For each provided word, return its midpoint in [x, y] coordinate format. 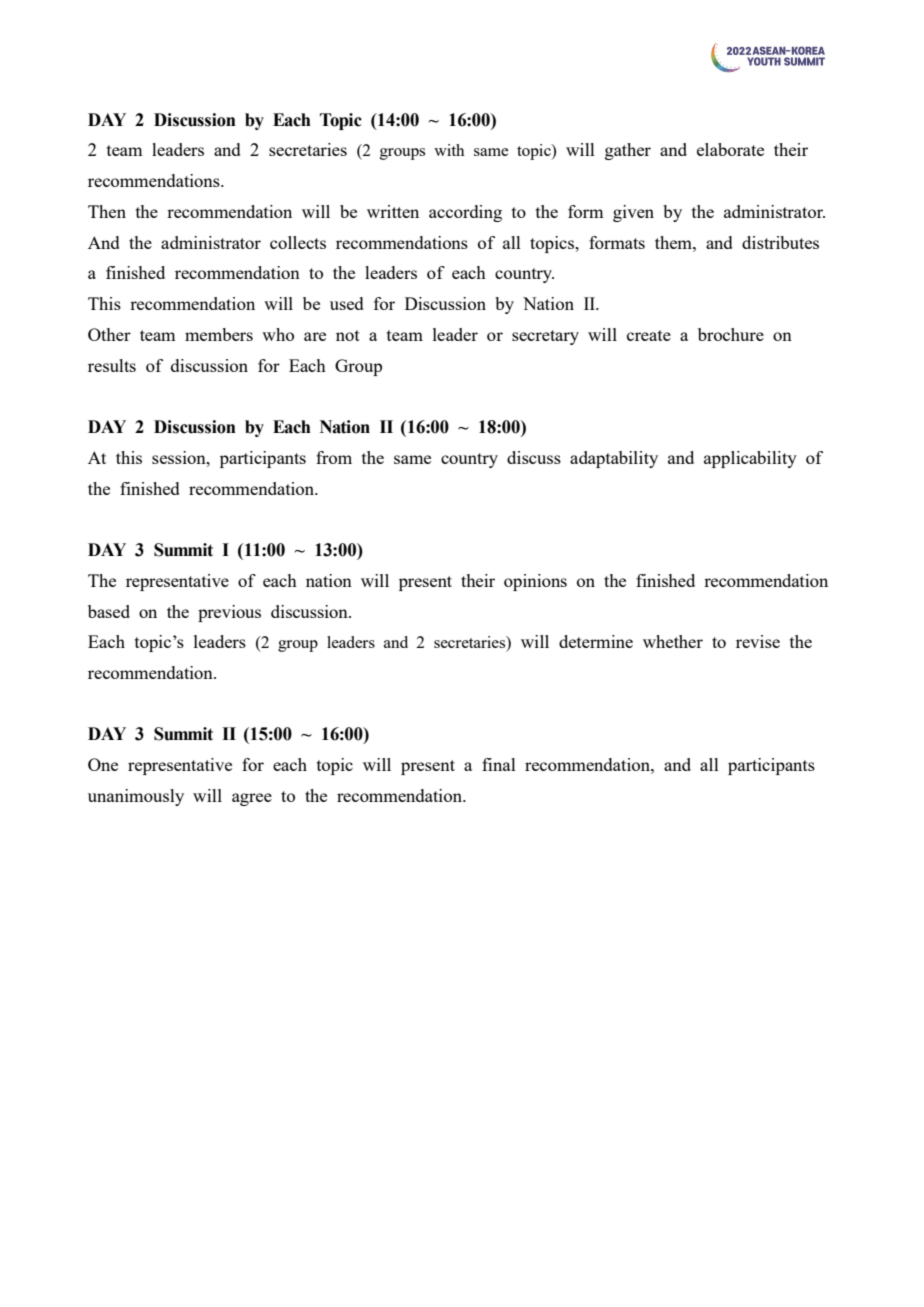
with [449, 150]
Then [107, 211]
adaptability [614, 459]
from [334, 457]
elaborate [730, 149]
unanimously [136, 797]
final [499, 764]
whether [673, 641]
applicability [750, 459]
